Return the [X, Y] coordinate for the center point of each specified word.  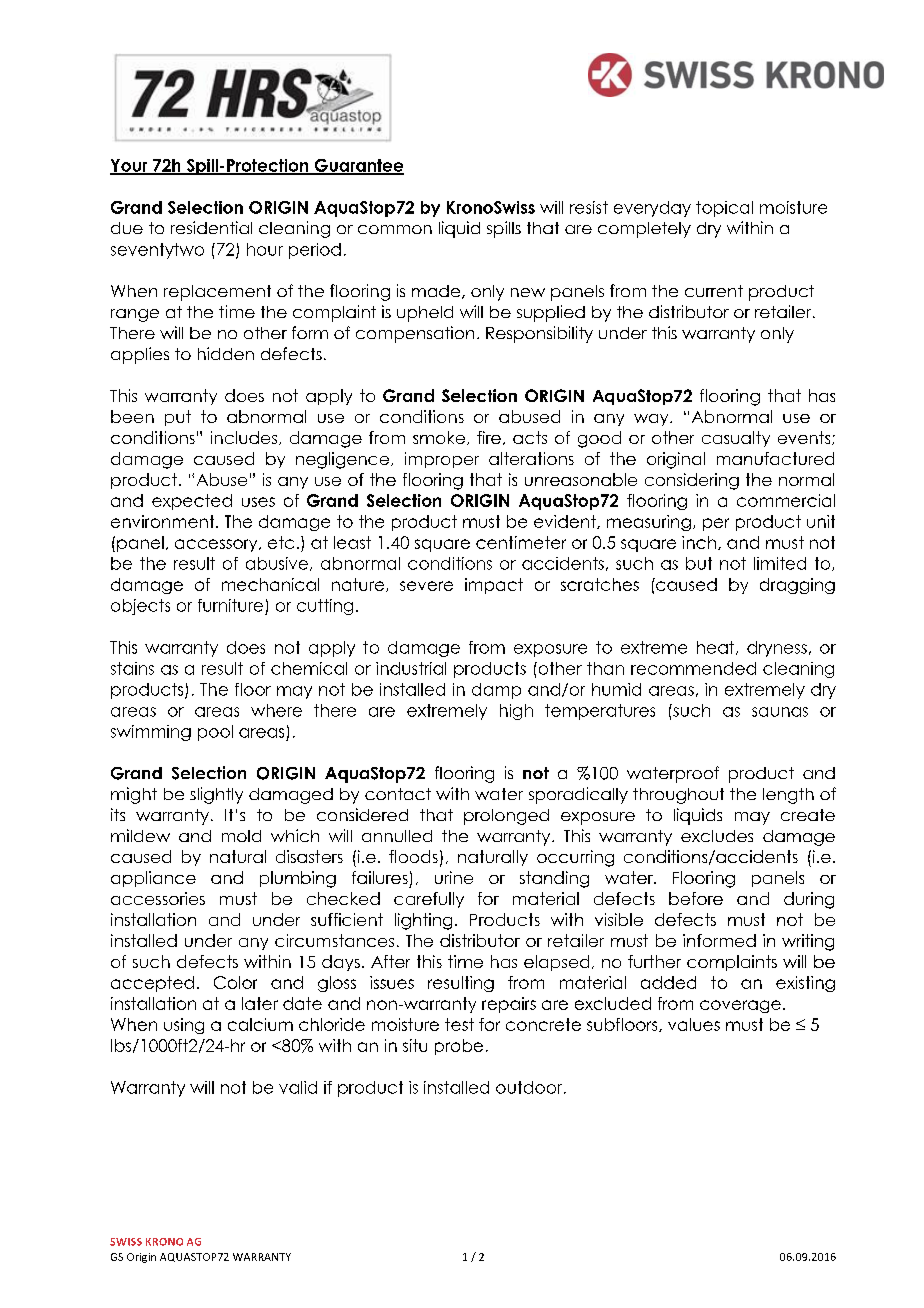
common [395, 229]
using [184, 1026]
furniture [230, 605]
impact [494, 586]
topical [724, 209]
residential [211, 227]
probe [459, 1047]
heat [717, 648]
